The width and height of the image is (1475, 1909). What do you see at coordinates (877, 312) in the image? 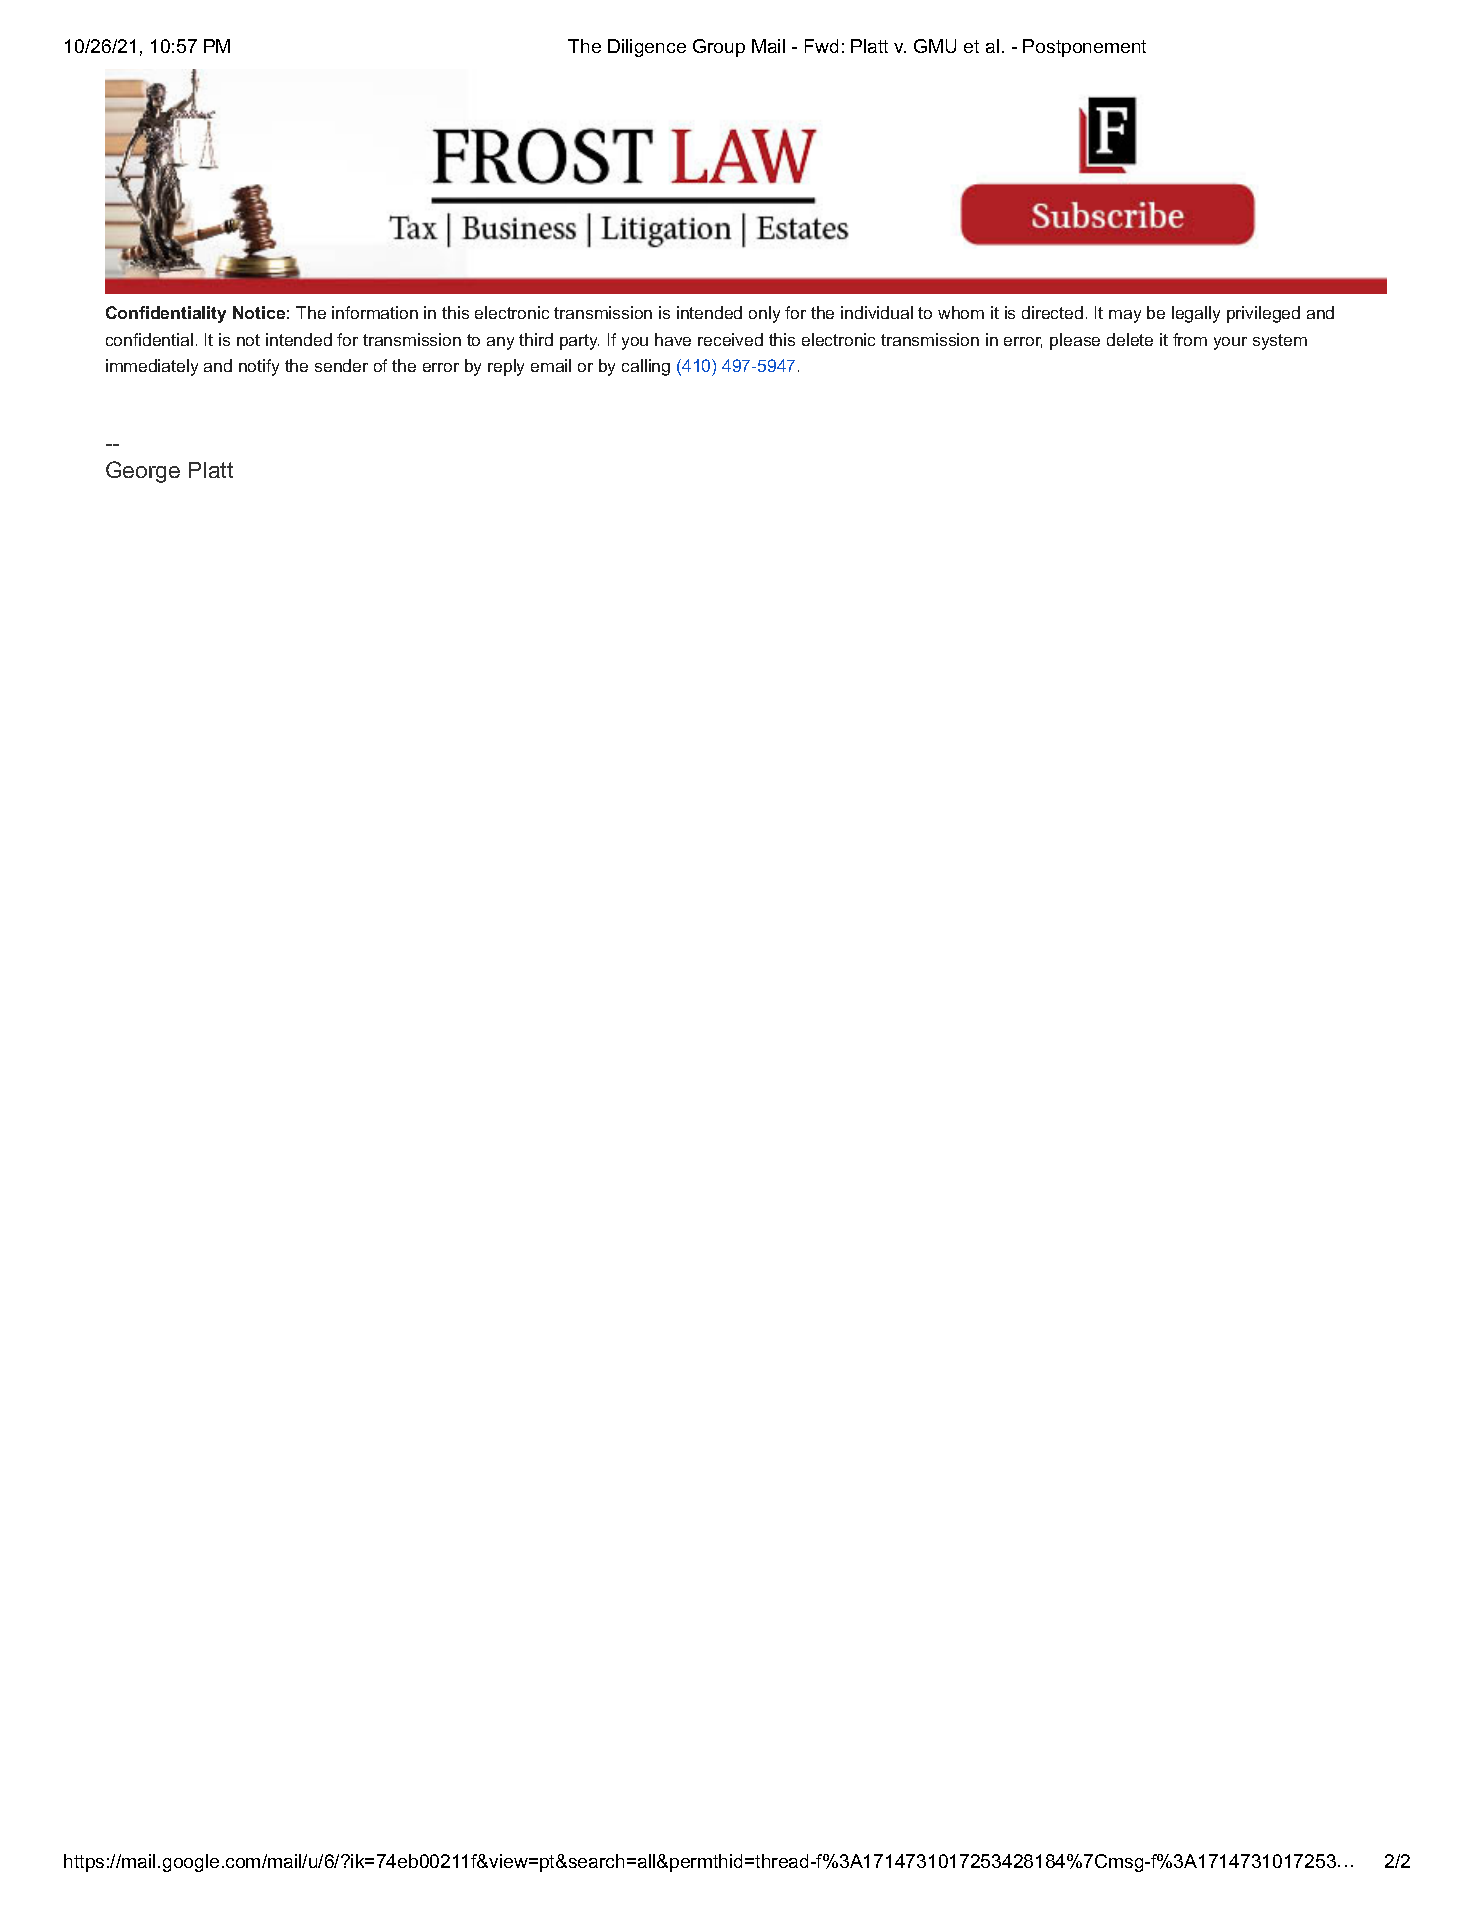
I see `individual` at bounding box center [877, 312].
